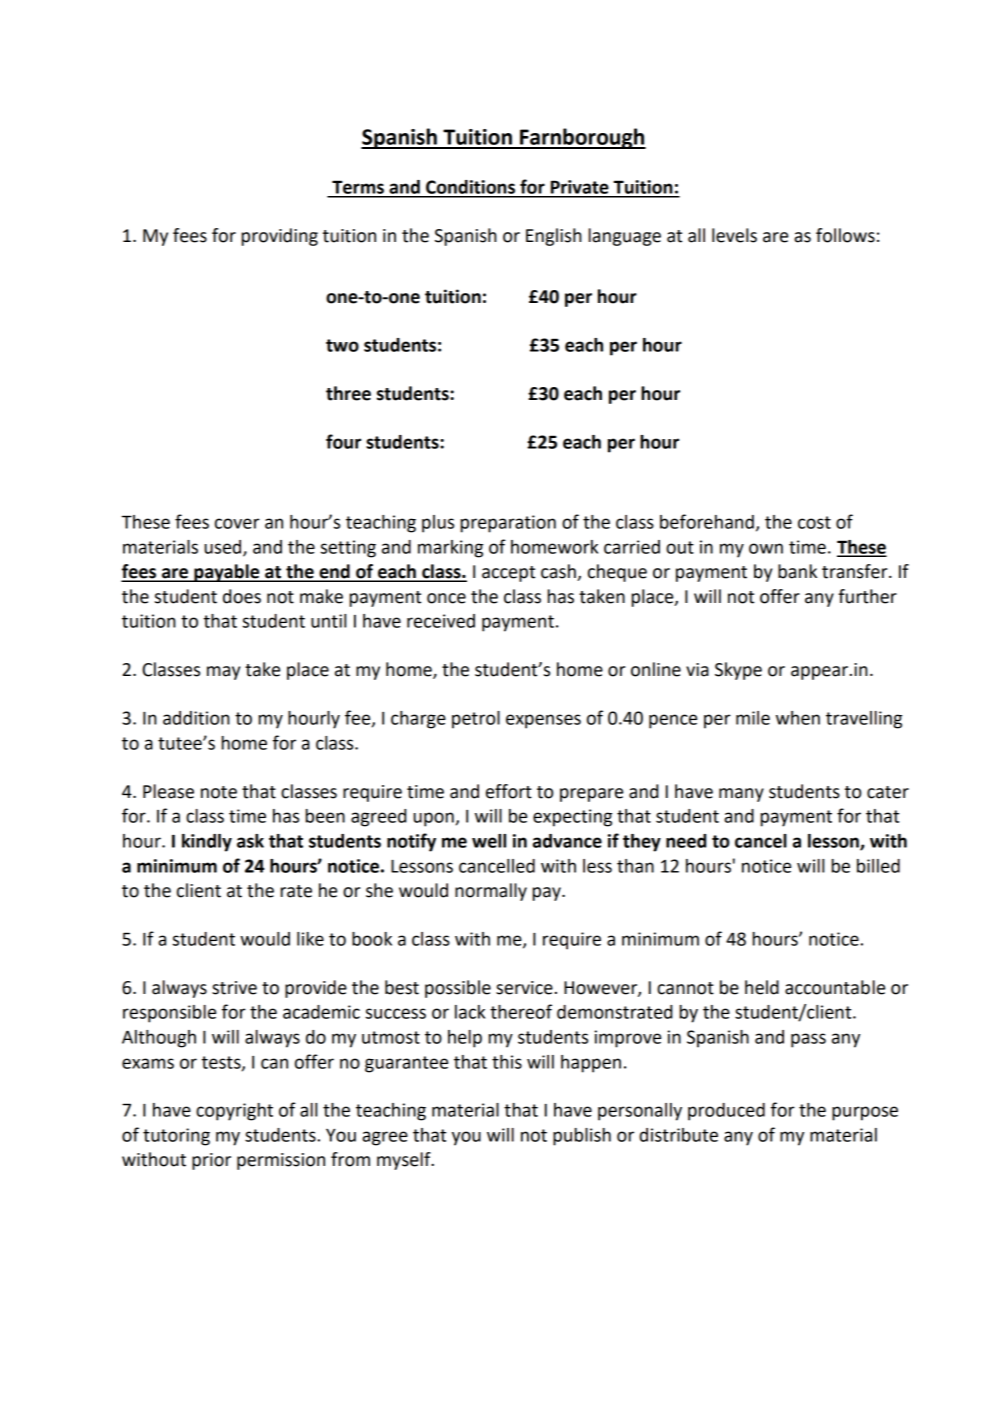 The width and height of the page is (1007, 1424). Describe the element at coordinates (845, 235) in the page. I see `follows` at that location.
